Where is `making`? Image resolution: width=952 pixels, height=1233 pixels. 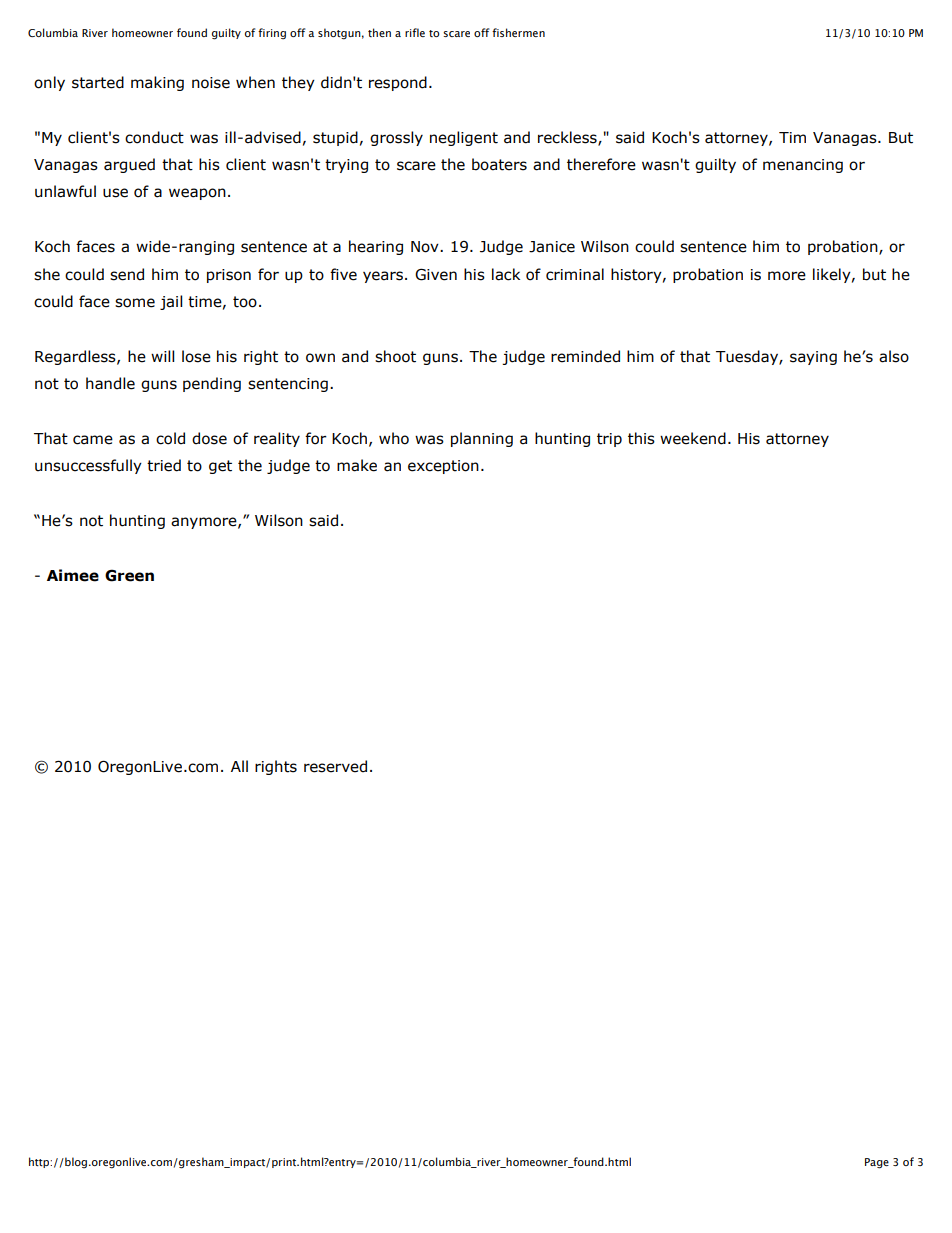 making is located at coordinates (157, 83).
